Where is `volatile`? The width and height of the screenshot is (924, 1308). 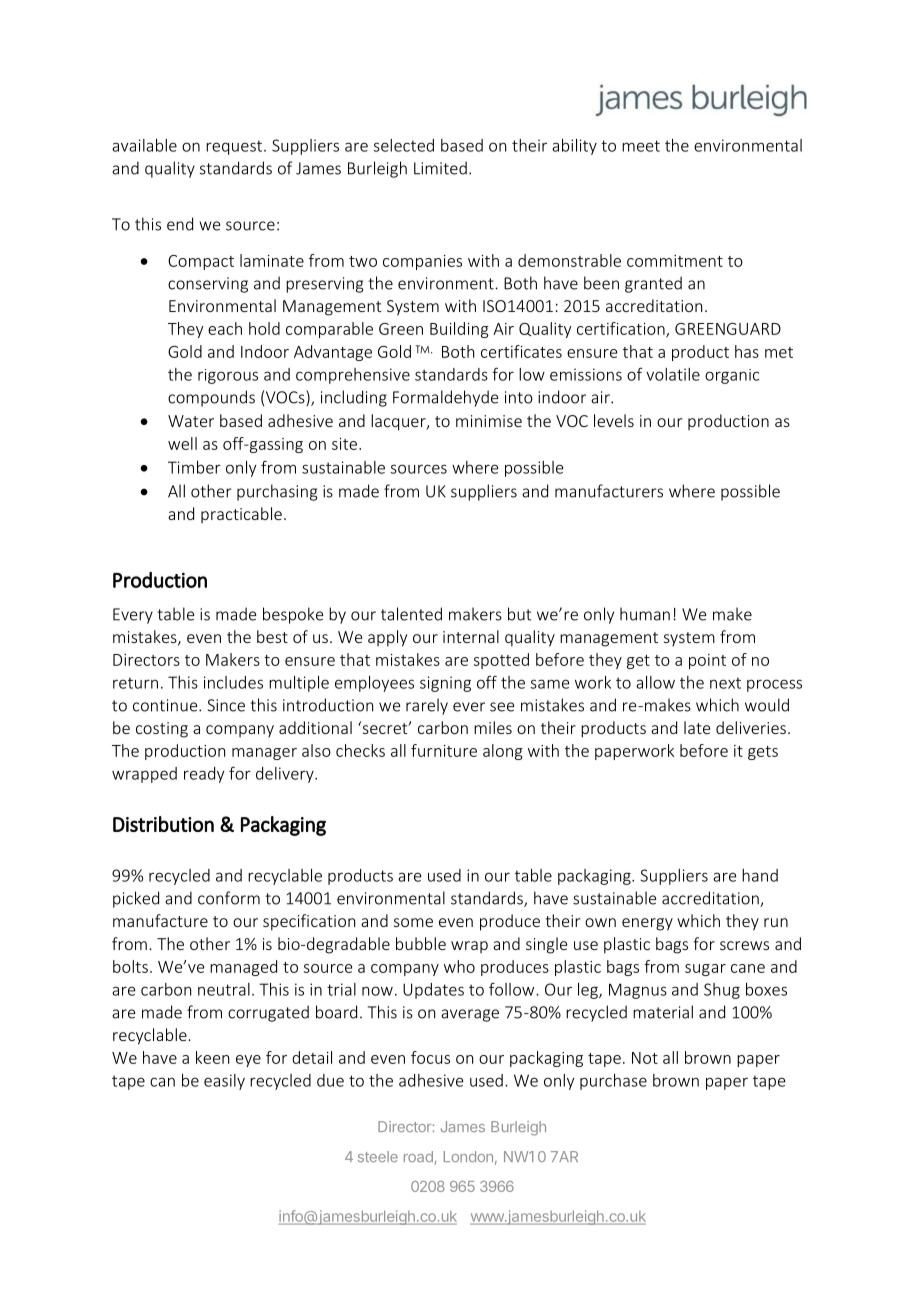 volatile is located at coordinates (673, 374).
